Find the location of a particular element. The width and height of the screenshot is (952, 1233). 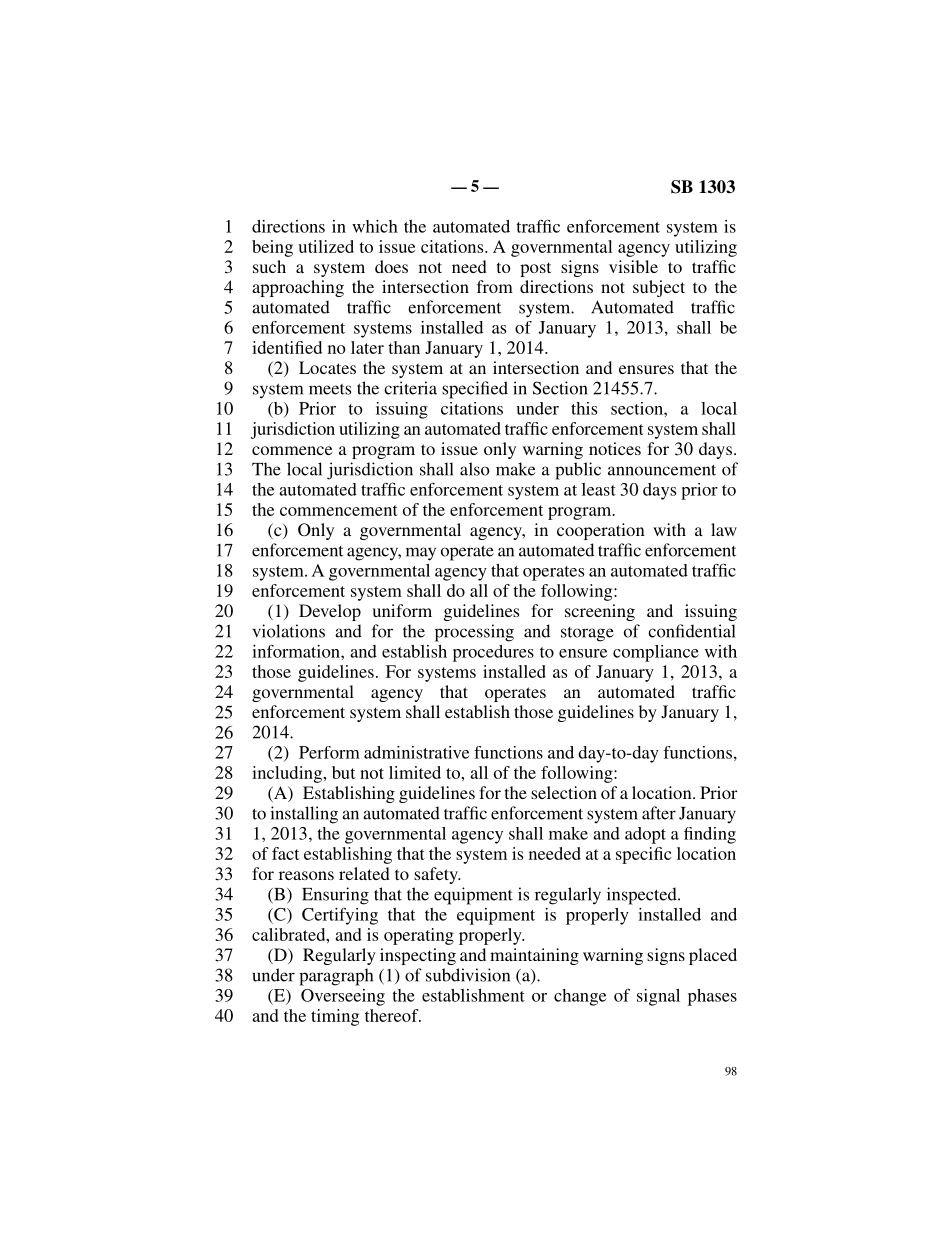

compliance is located at coordinates (656, 653).
